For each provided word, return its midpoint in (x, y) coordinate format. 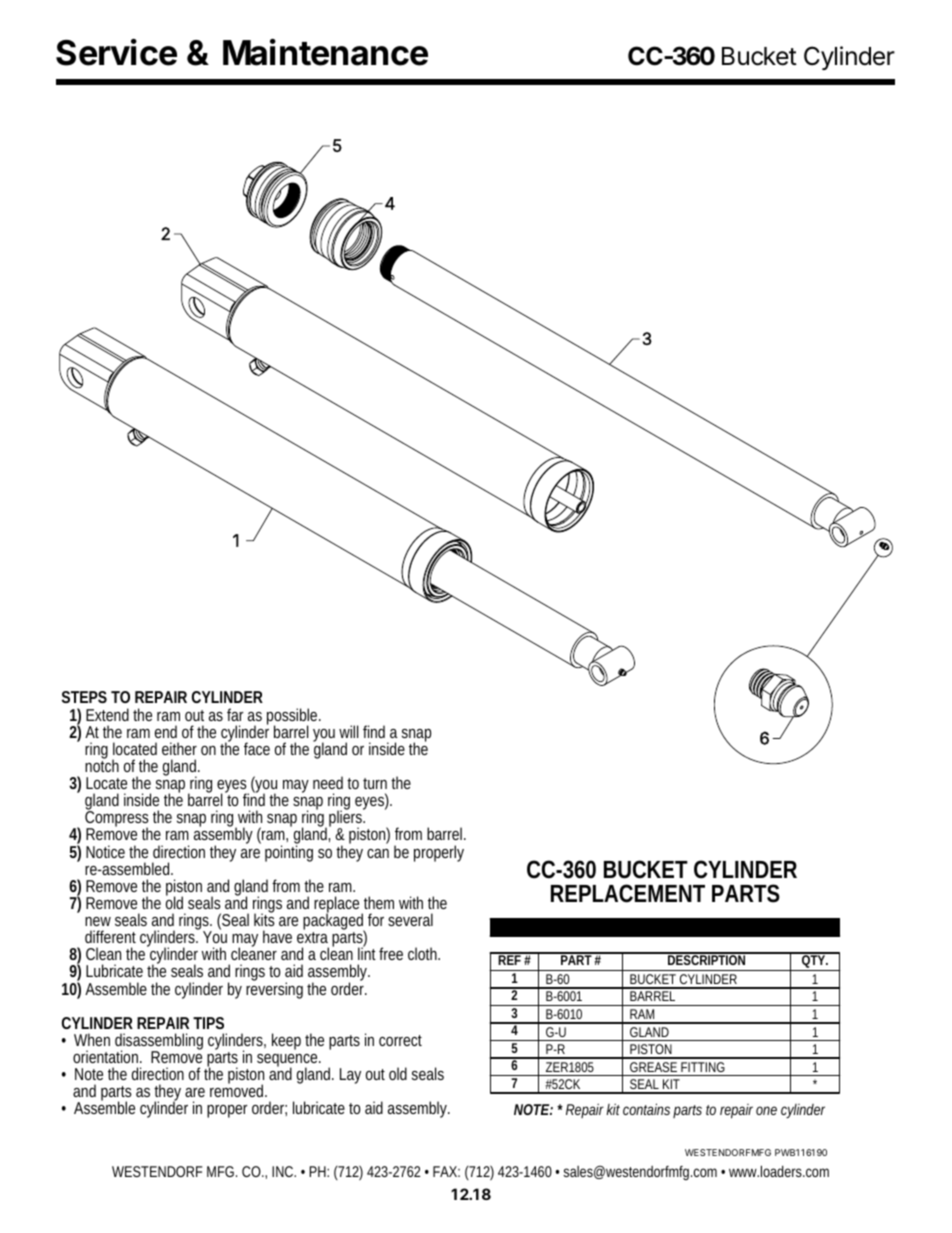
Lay (350, 1076)
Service (116, 52)
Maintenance (325, 52)
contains (648, 1110)
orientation (107, 1056)
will (348, 731)
